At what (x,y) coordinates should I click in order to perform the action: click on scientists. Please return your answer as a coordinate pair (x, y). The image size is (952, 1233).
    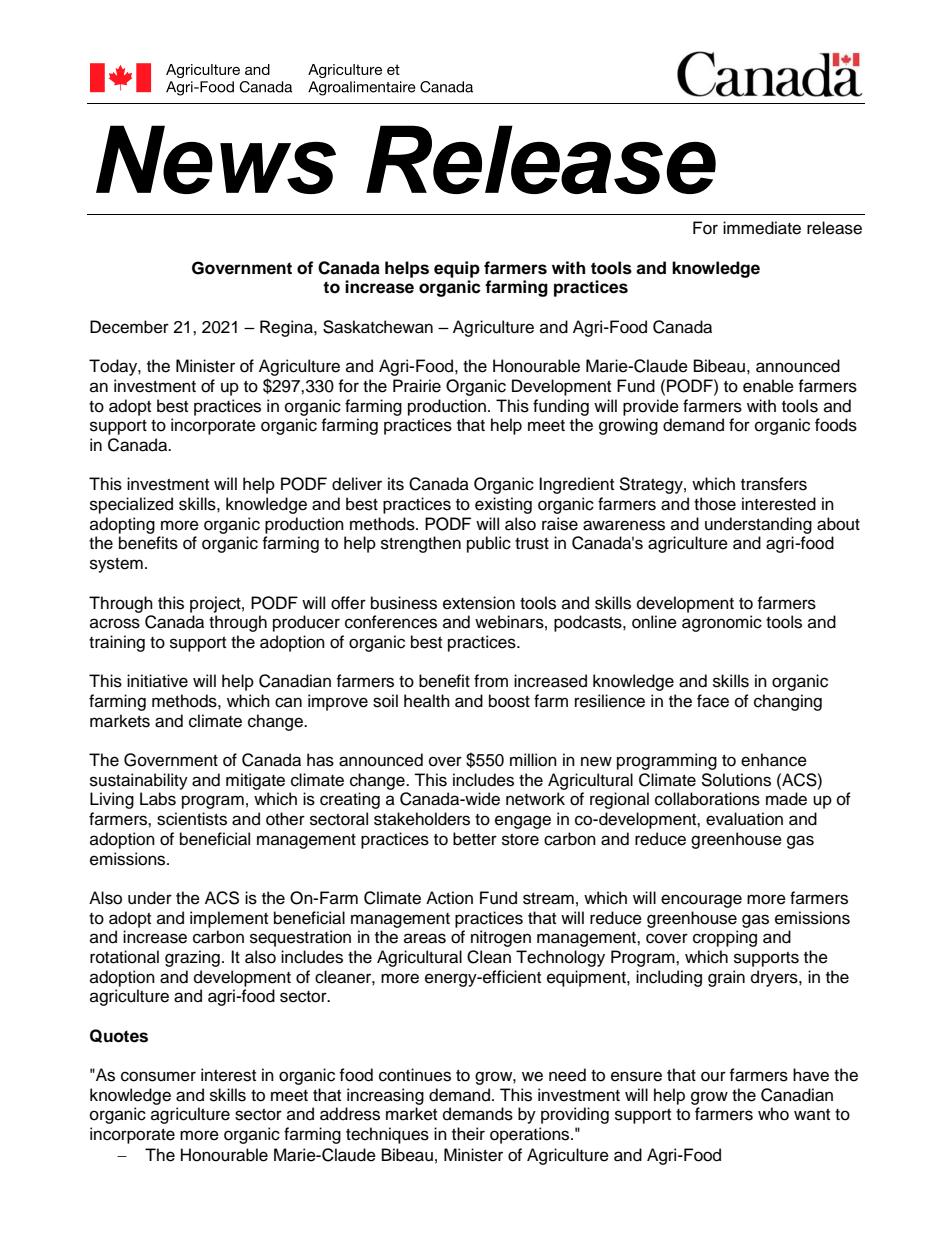
    Looking at the image, I should click on (192, 819).
